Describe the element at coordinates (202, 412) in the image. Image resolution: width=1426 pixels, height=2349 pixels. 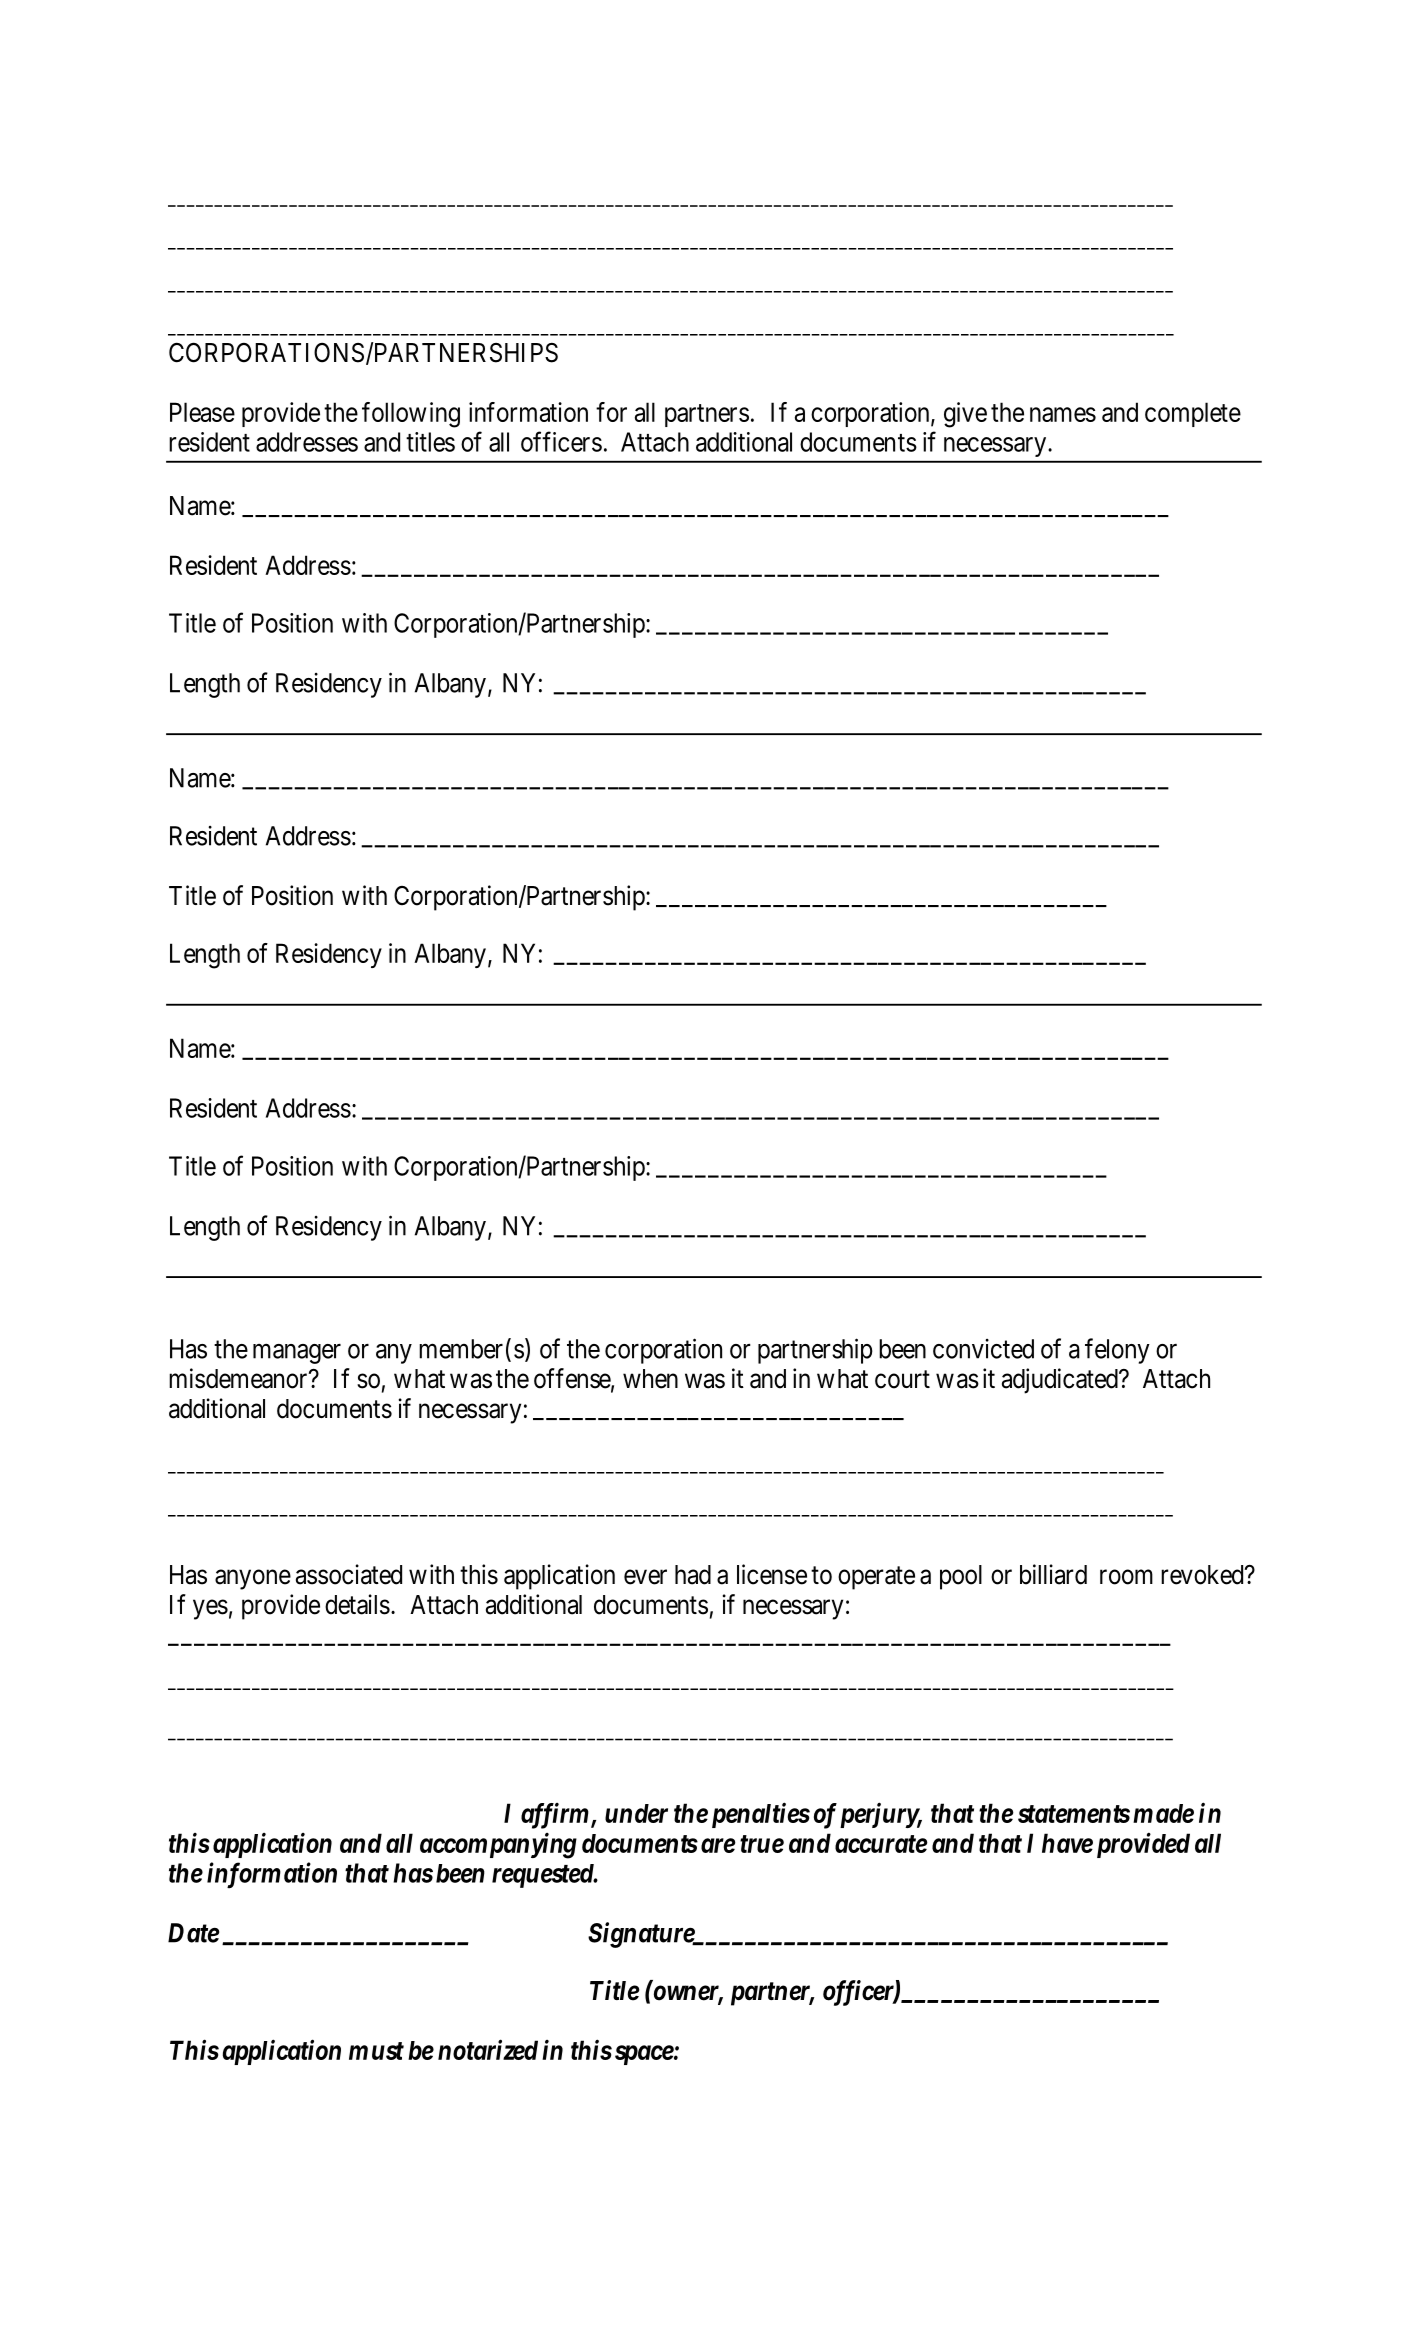
I see `Please` at that location.
